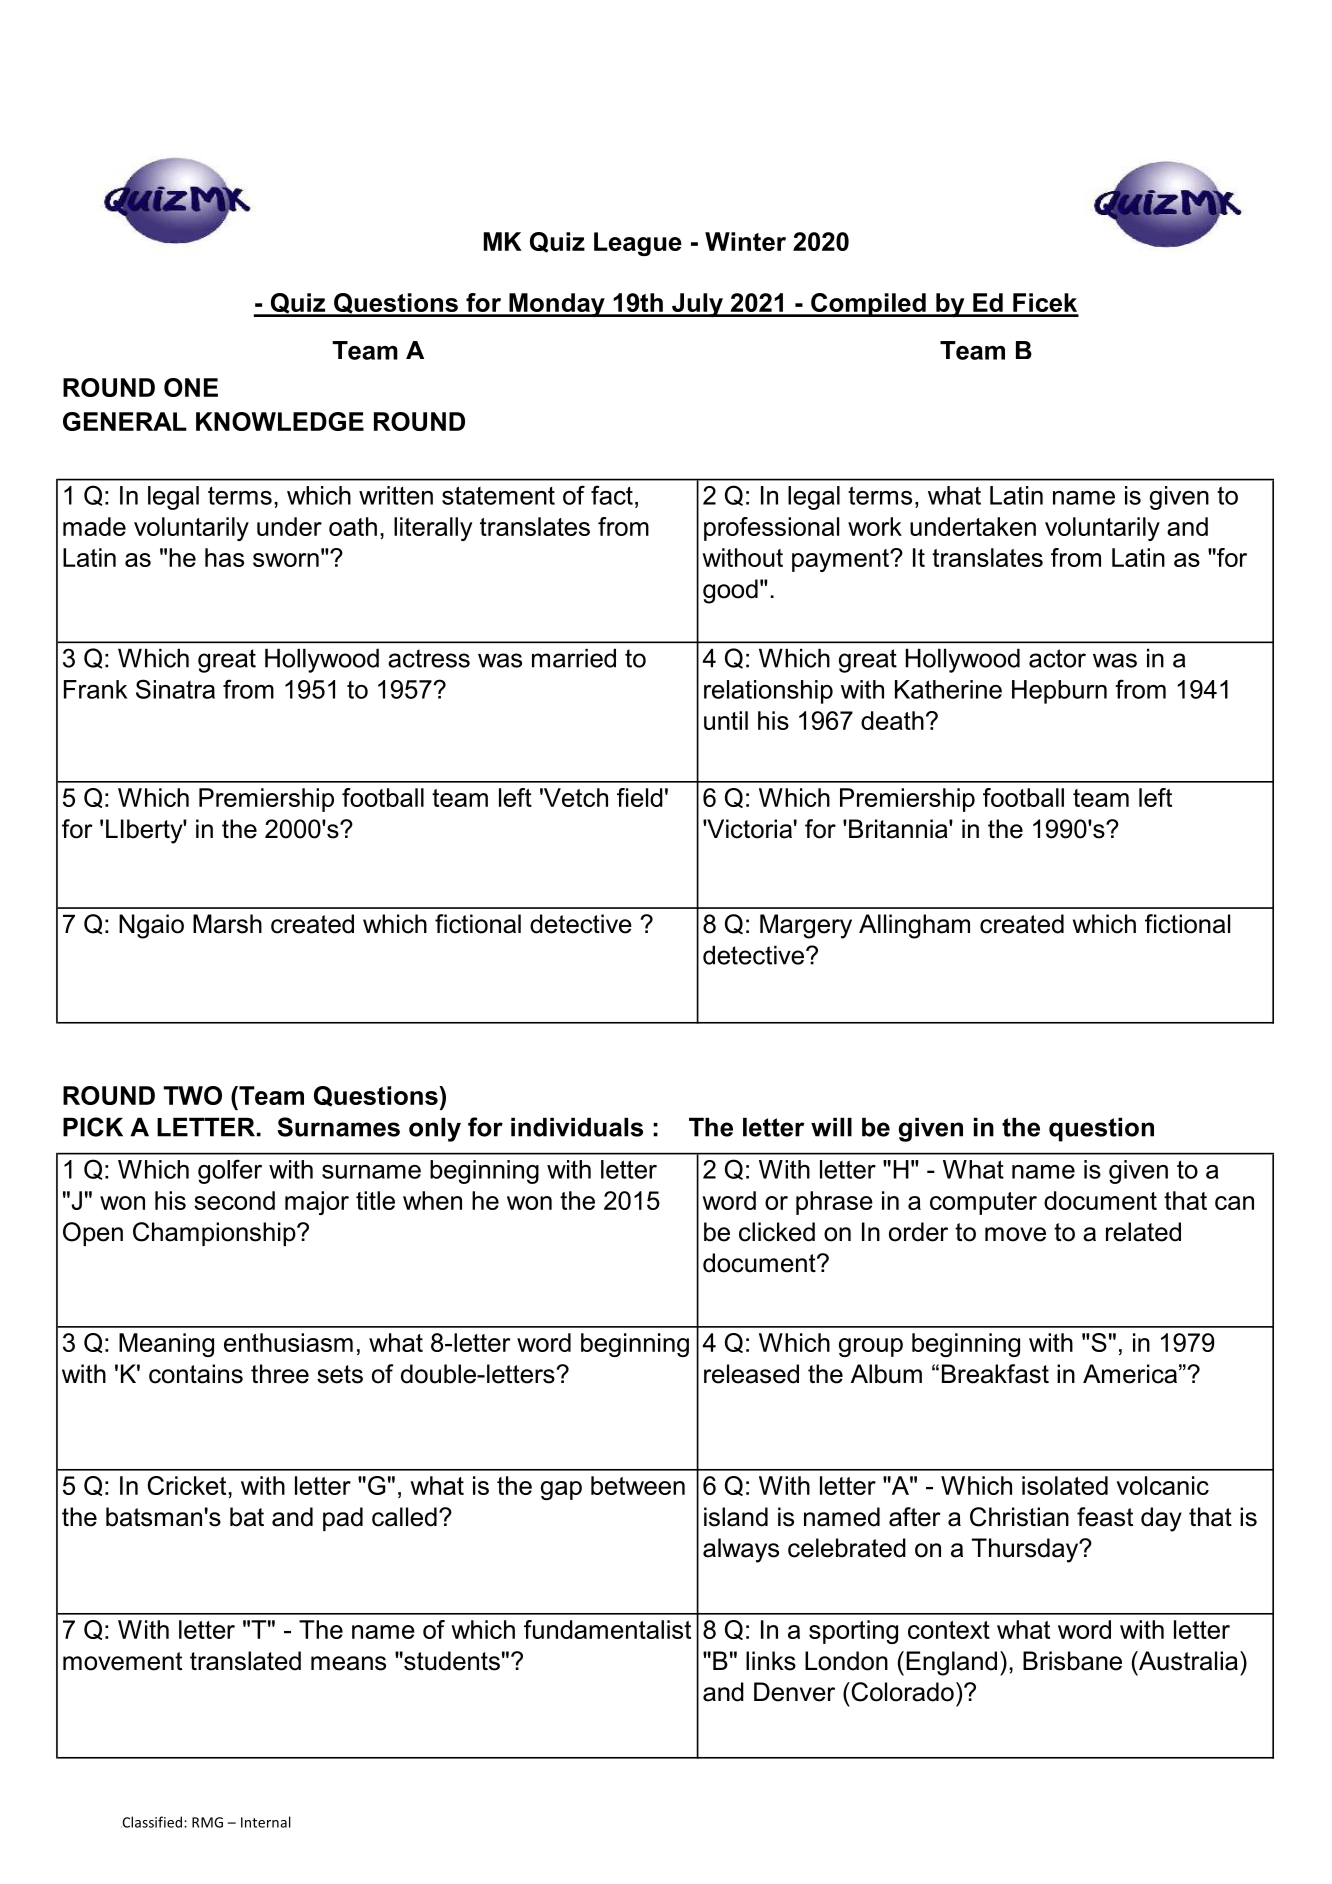 This screenshot has width=1332, height=1884. I want to click on Sinatra, so click(175, 689).
